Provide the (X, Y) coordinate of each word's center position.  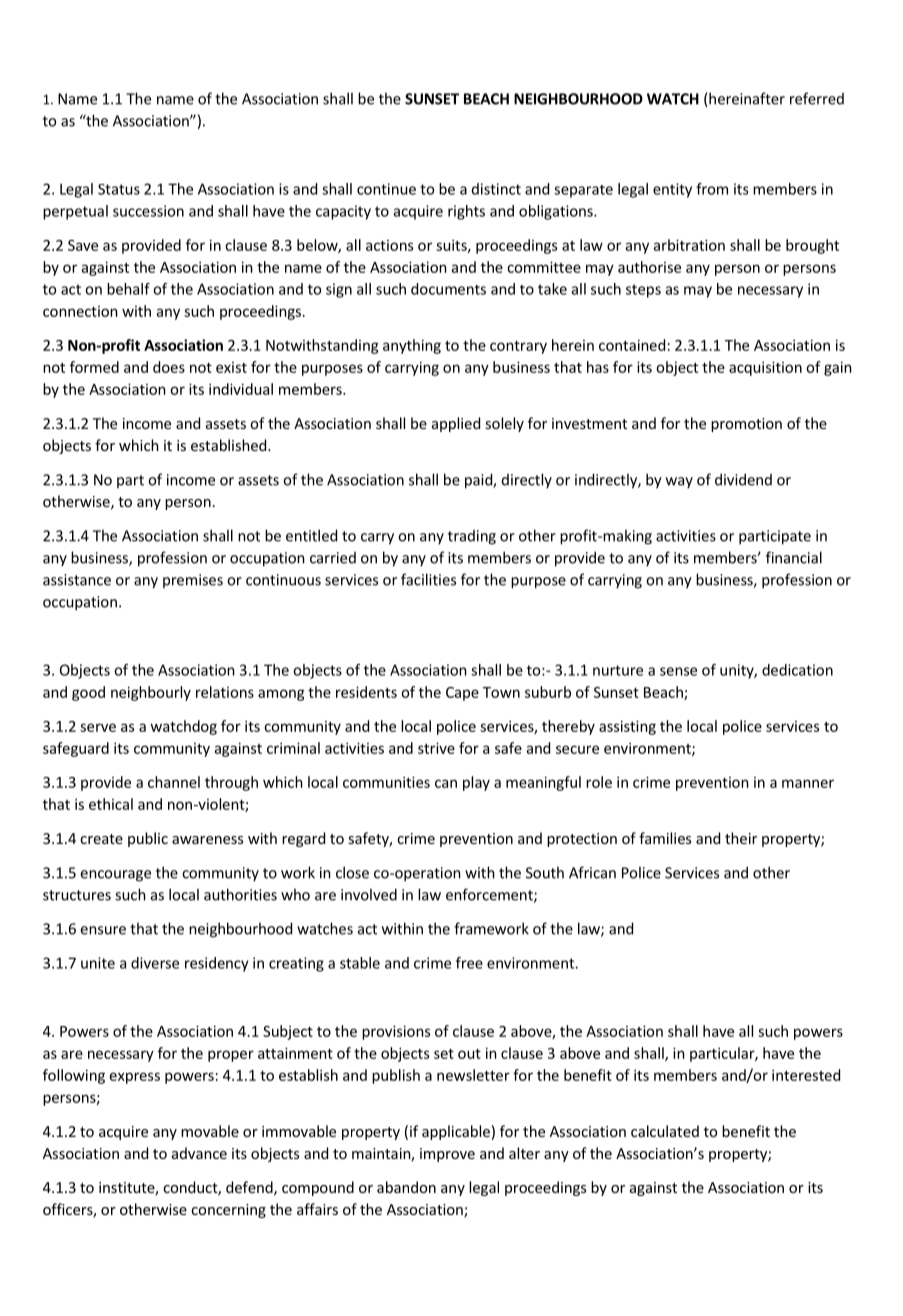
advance (199, 1153)
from (712, 189)
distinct (496, 189)
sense (678, 671)
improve (447, 1155)
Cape (462, 694)
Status (119, 189)
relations (225, 692)
